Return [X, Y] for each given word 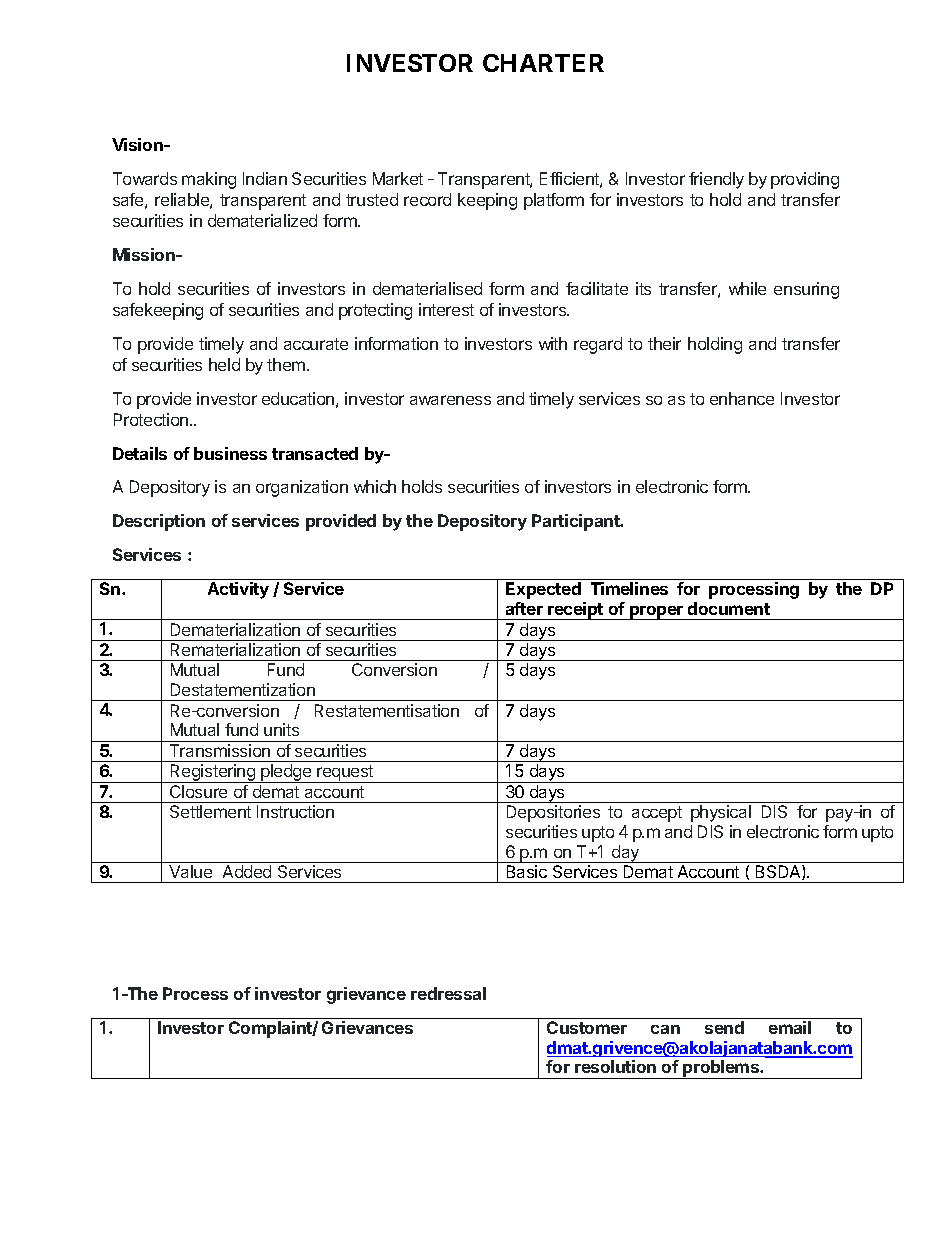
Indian [265, 178]
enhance [742, 398]
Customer [587, 1027]
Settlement [210, 811]
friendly [716, 180]
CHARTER [543, 63]
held [224, 364]
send [724, 1027]
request [346, 774]
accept [657, 814]
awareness [450, 400]
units [281, 729]
